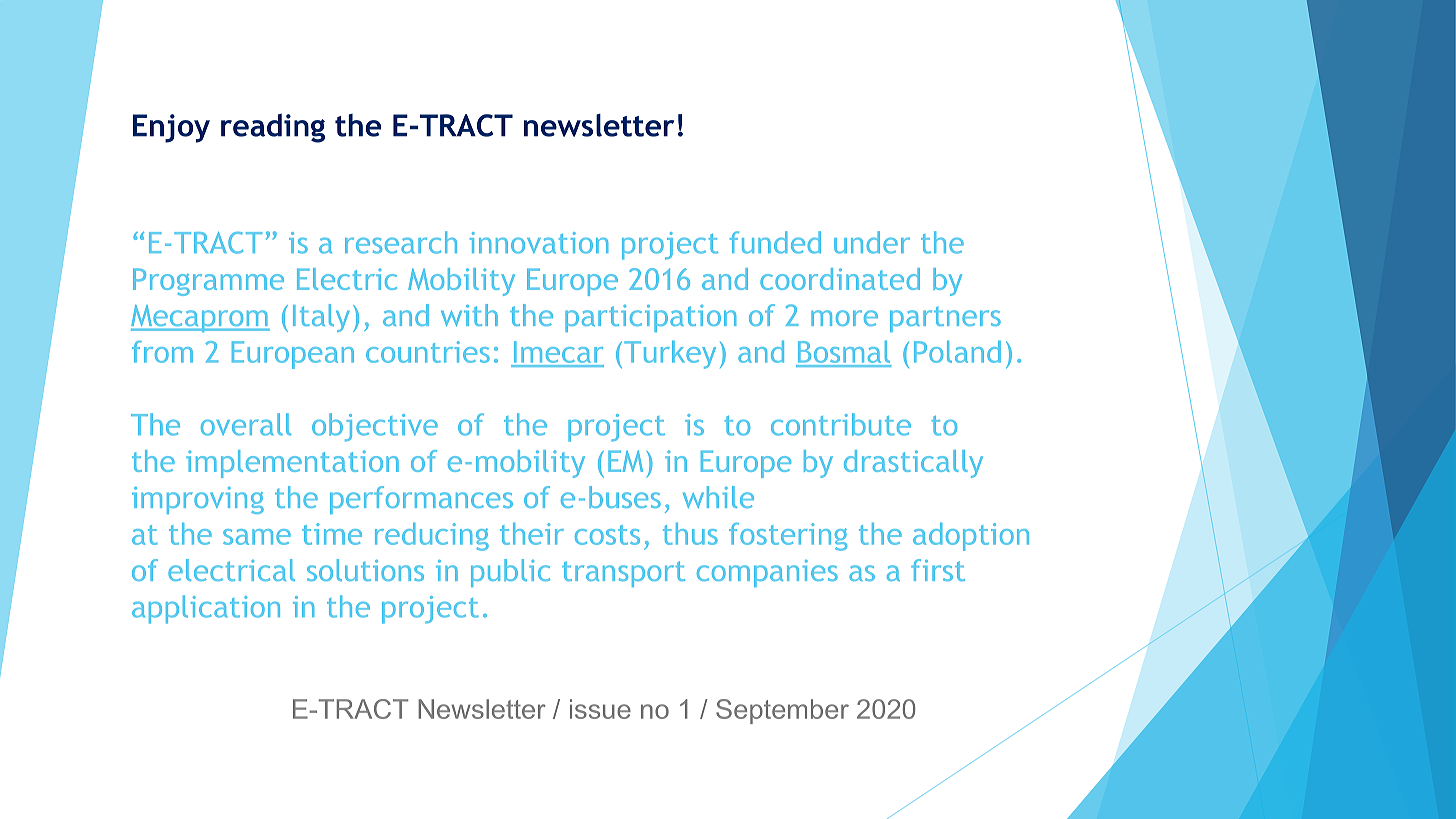 The image size is (1456, 819). I want to click on under, so click(872, 242).
